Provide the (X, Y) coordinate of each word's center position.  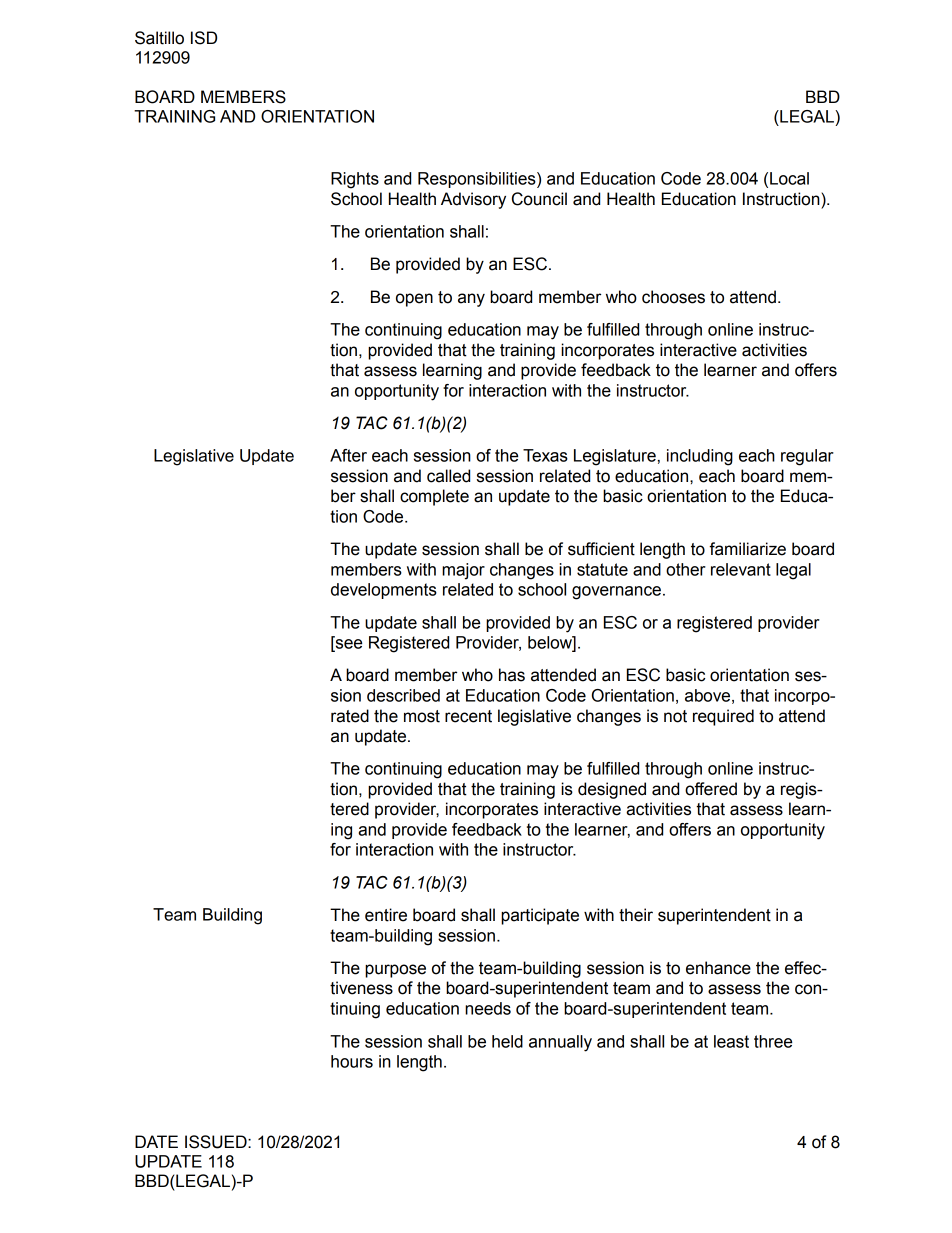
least (731, 1041)
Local (789, 178)
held (507, 1041)
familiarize (747, 549)
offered (711, 789)
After (348, 455)
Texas (545, 455)
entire (386, 915)
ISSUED (217, 1142)
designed (612, 790)
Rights (355, 180)
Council (539, 199)
